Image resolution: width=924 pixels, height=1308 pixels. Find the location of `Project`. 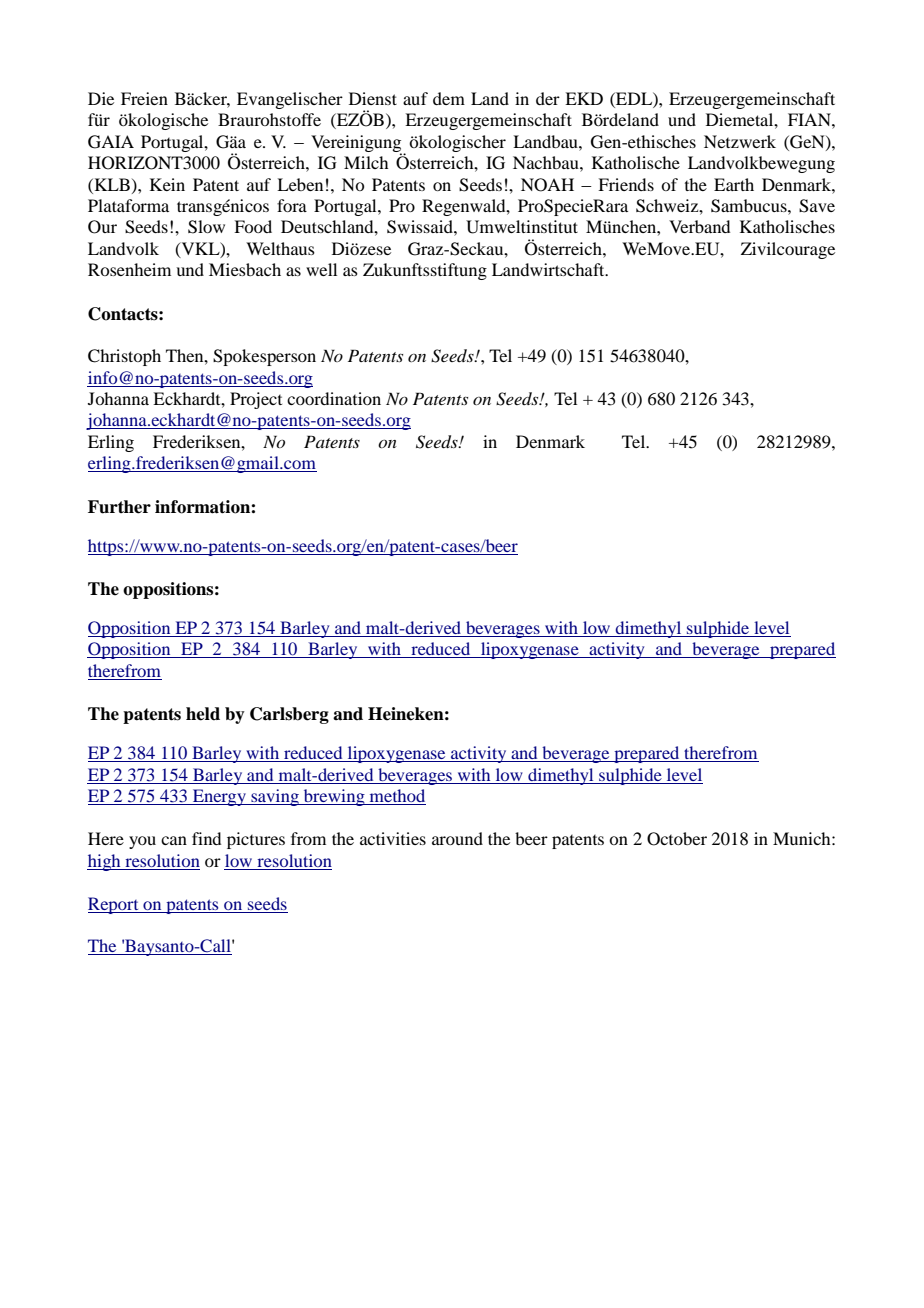

Project is located at coordinates (256, 400).
